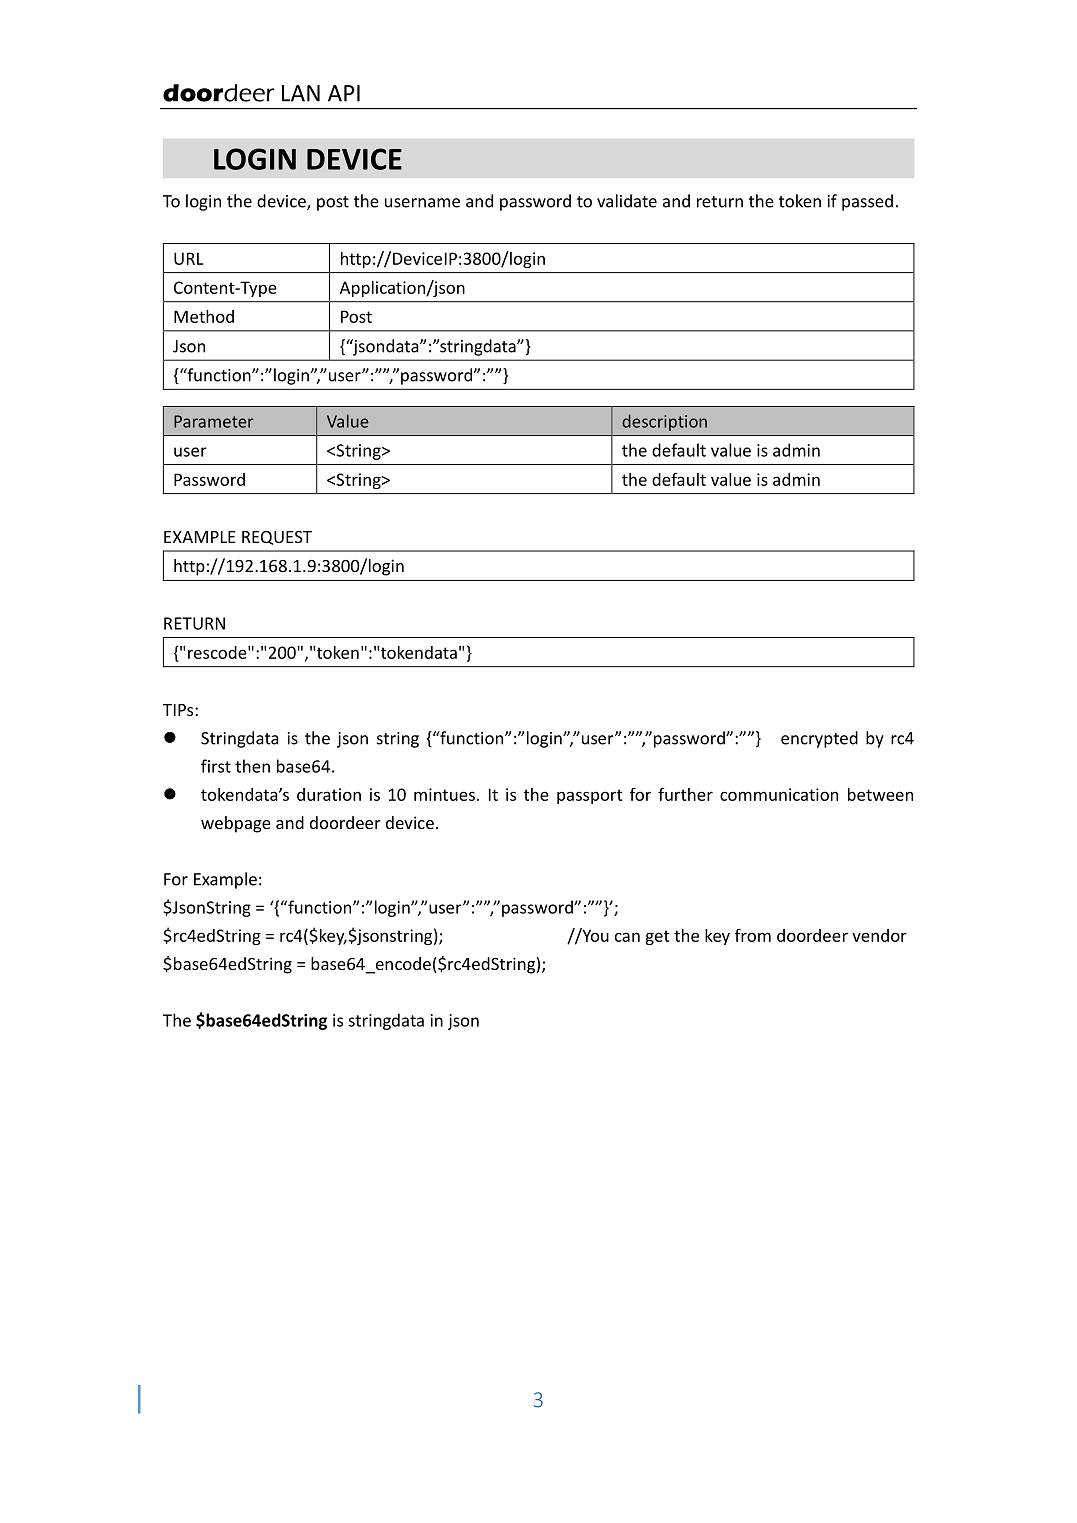 The image size is (1077, 1523). What do you see at coordinates (664, 422) in the screenshot?
I see `description` at bounding box center [664, 422].
